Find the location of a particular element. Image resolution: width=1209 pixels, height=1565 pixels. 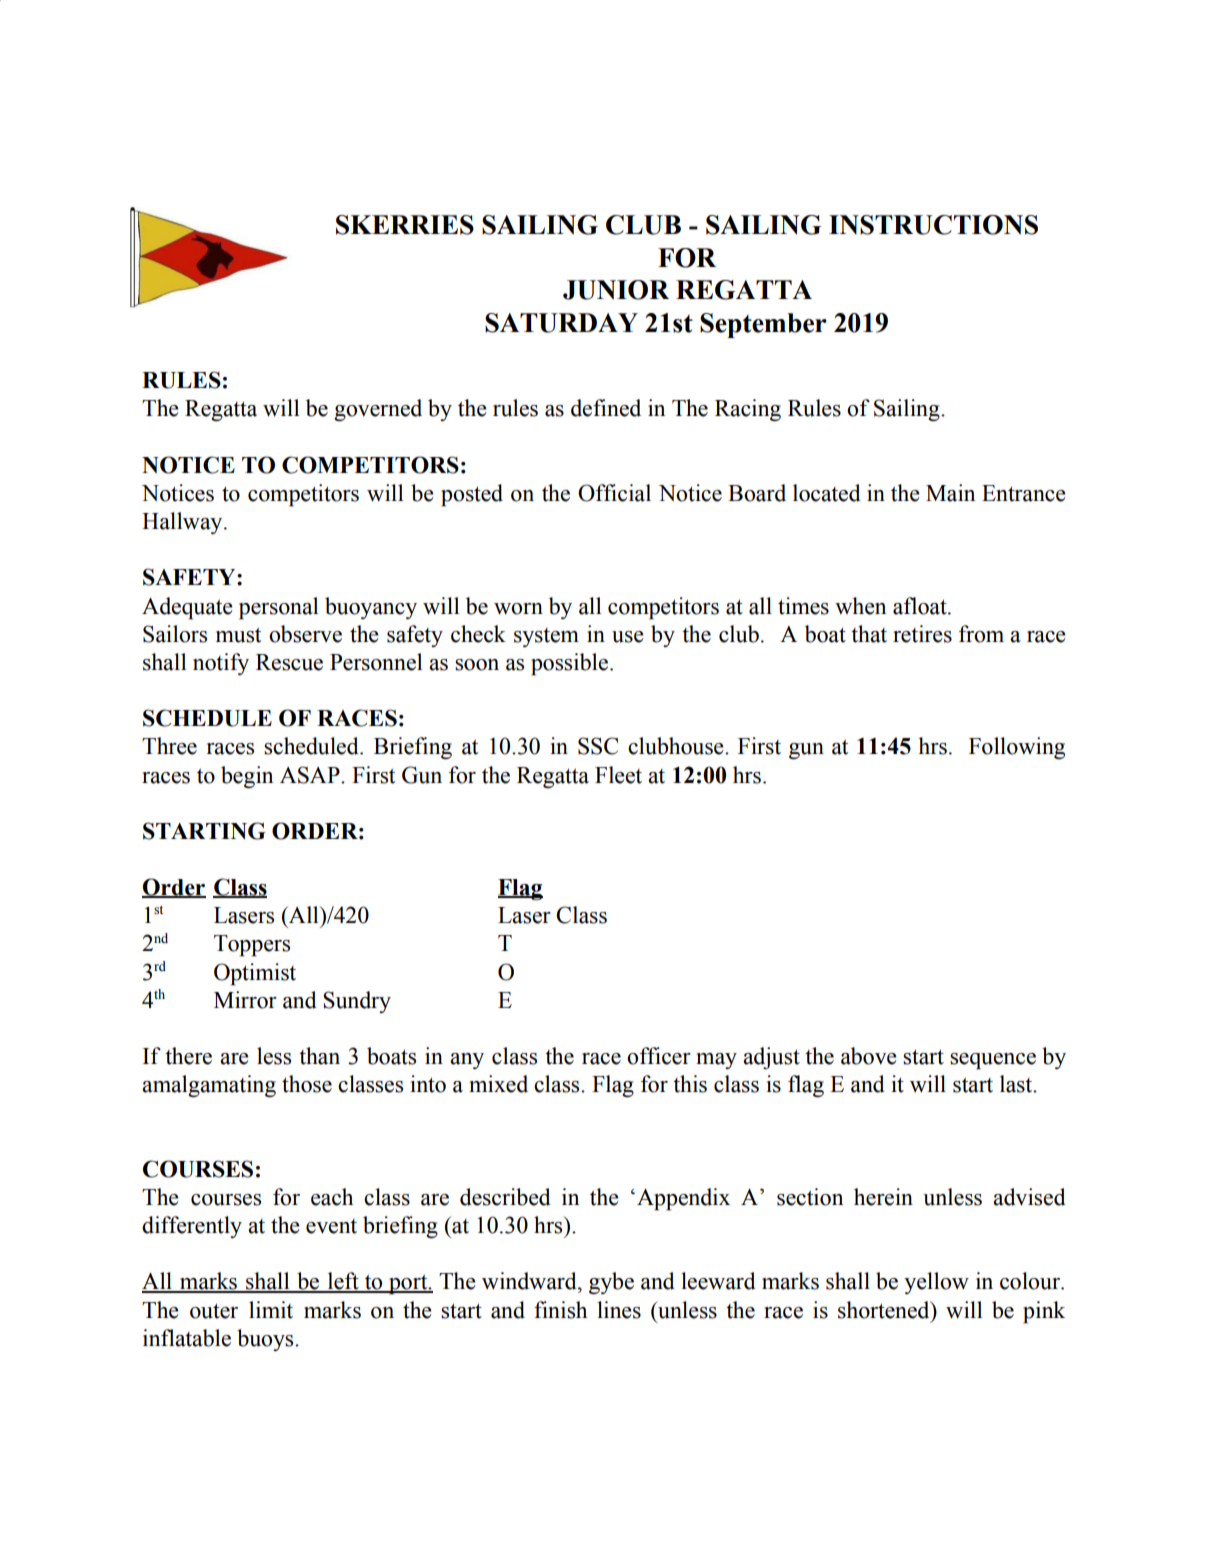

lines is located at coordinates (619, 1310).
